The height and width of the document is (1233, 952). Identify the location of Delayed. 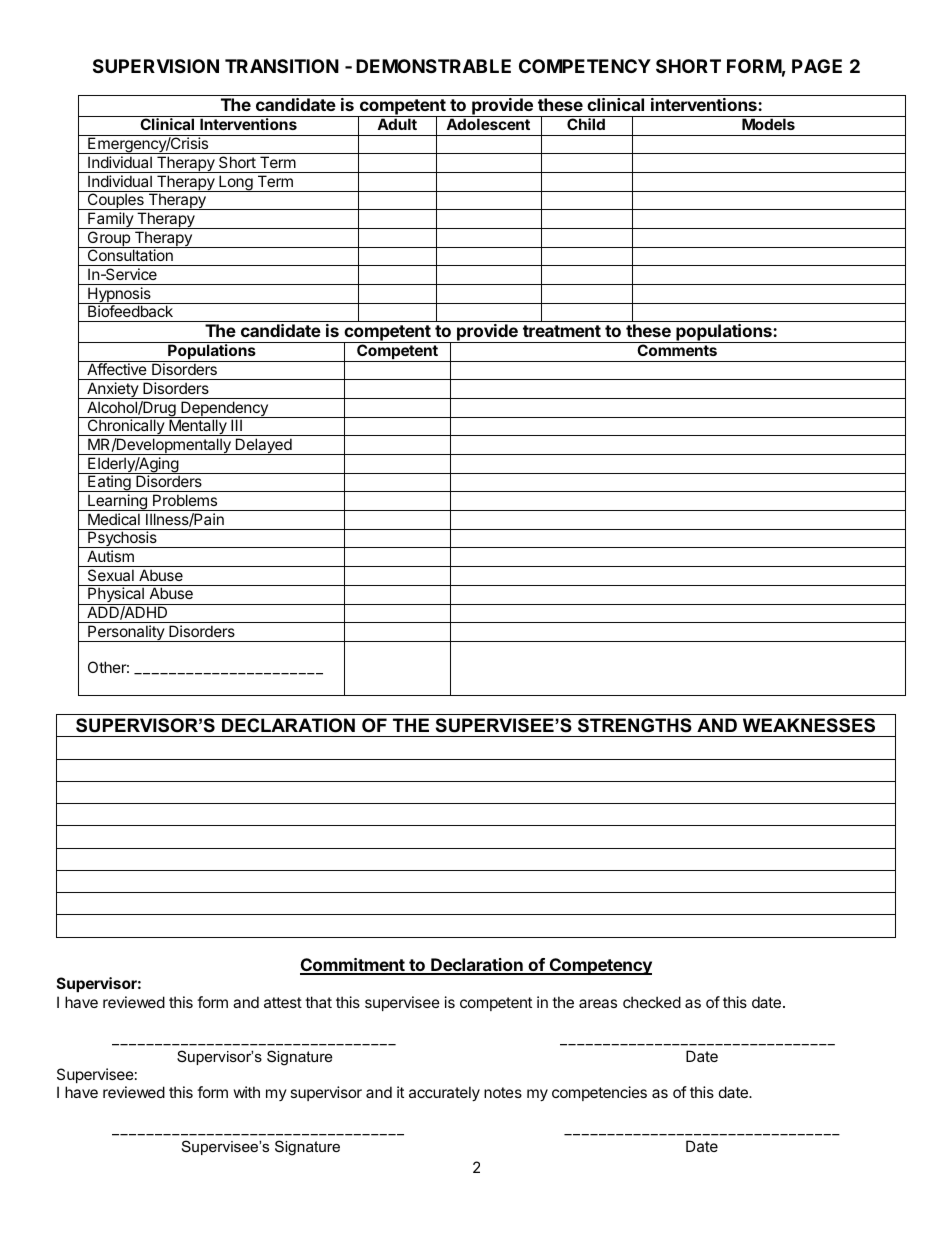
(263, 446).
